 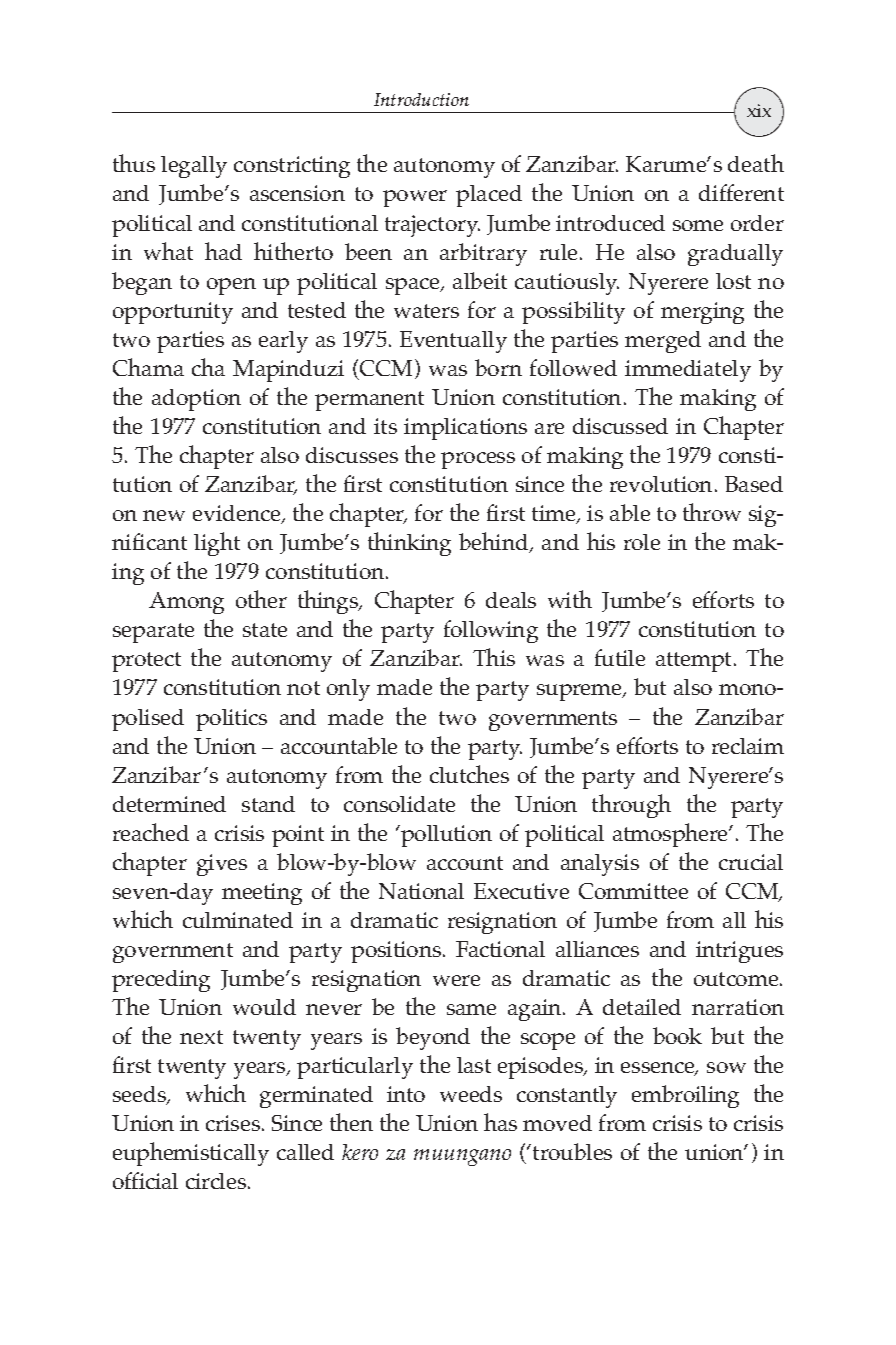 What do you see at coordinates (661, 484) in the image?
I see `revolution` at bounding box center [661, 484].
